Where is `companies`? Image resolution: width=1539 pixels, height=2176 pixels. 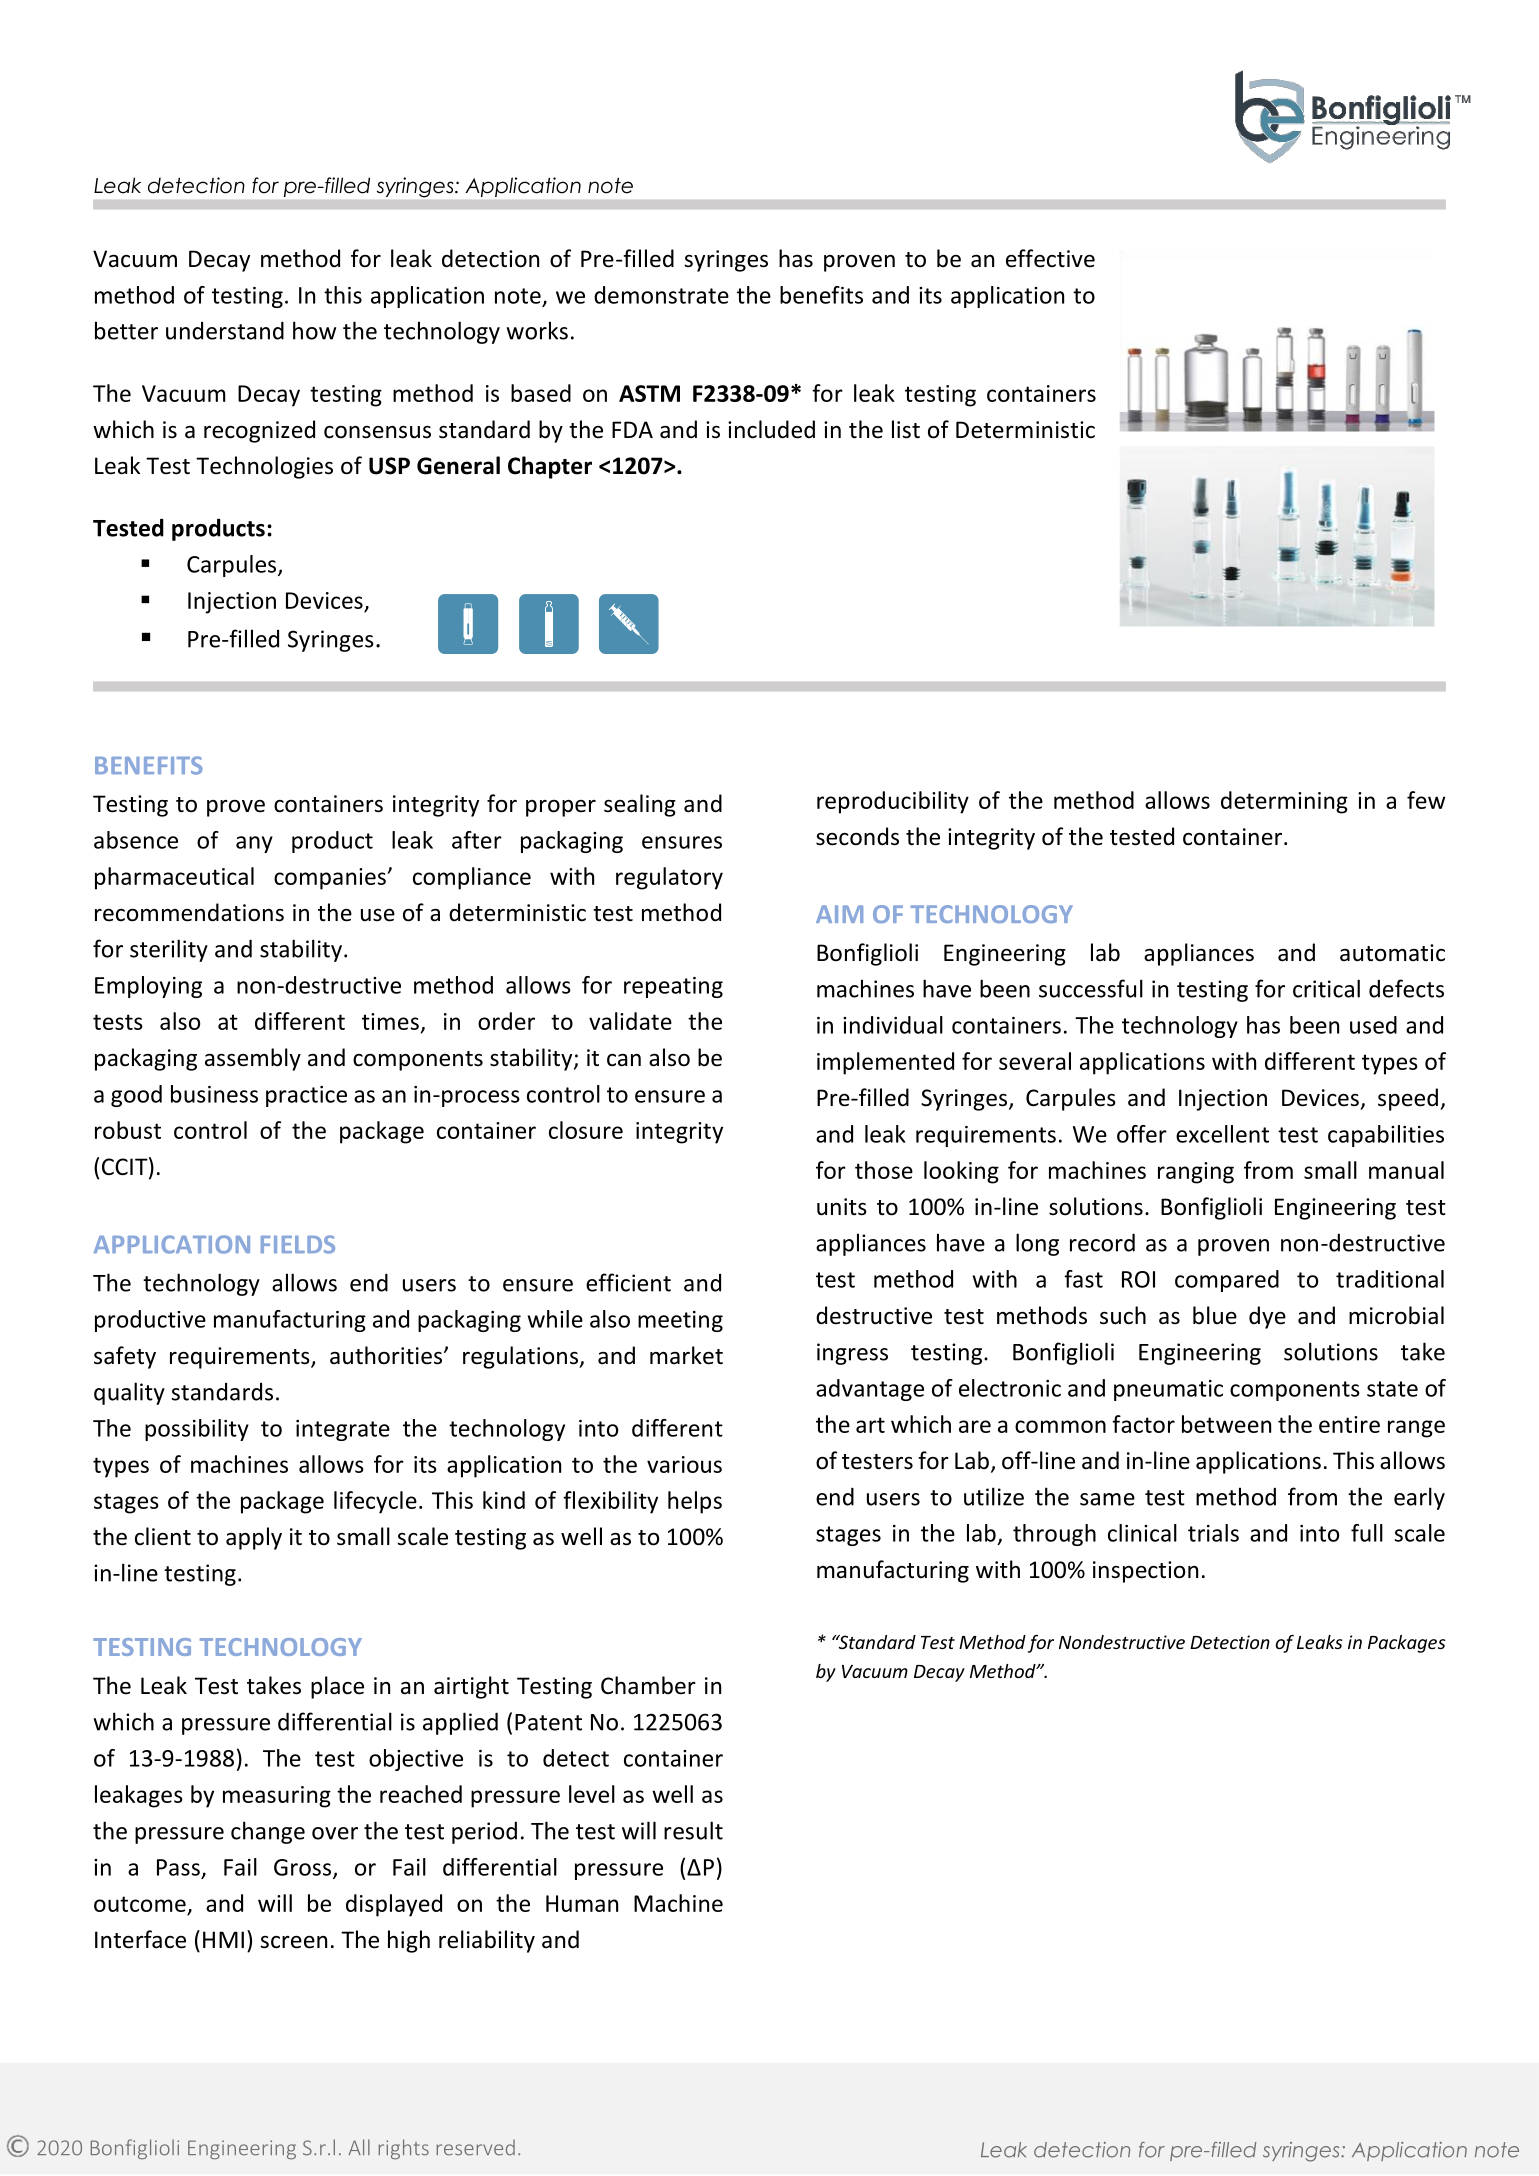 companies is located at coordinates (331, 879).
